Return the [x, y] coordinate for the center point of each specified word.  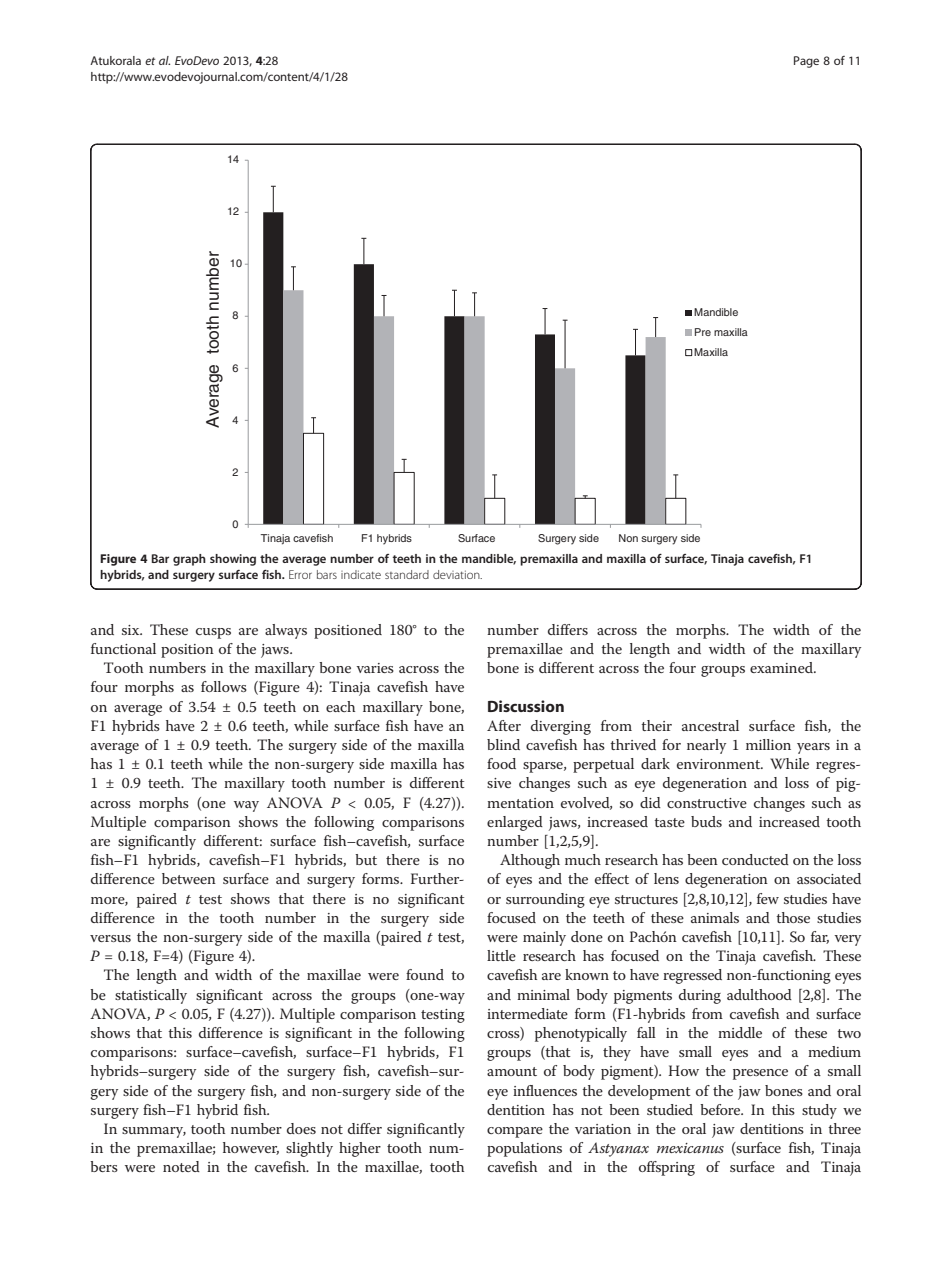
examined [782, 667]
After [504, 725]
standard [407, 574]
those [793, 917]
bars [327, 574]
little [501, 955]
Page [806, 62]
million [768, 744]
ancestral [710, 725]
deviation [457, 574]
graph [189, 560]
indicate [361, 574]
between [189, 878]
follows [224, 686]
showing [233, 560]
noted [181, 1166]
